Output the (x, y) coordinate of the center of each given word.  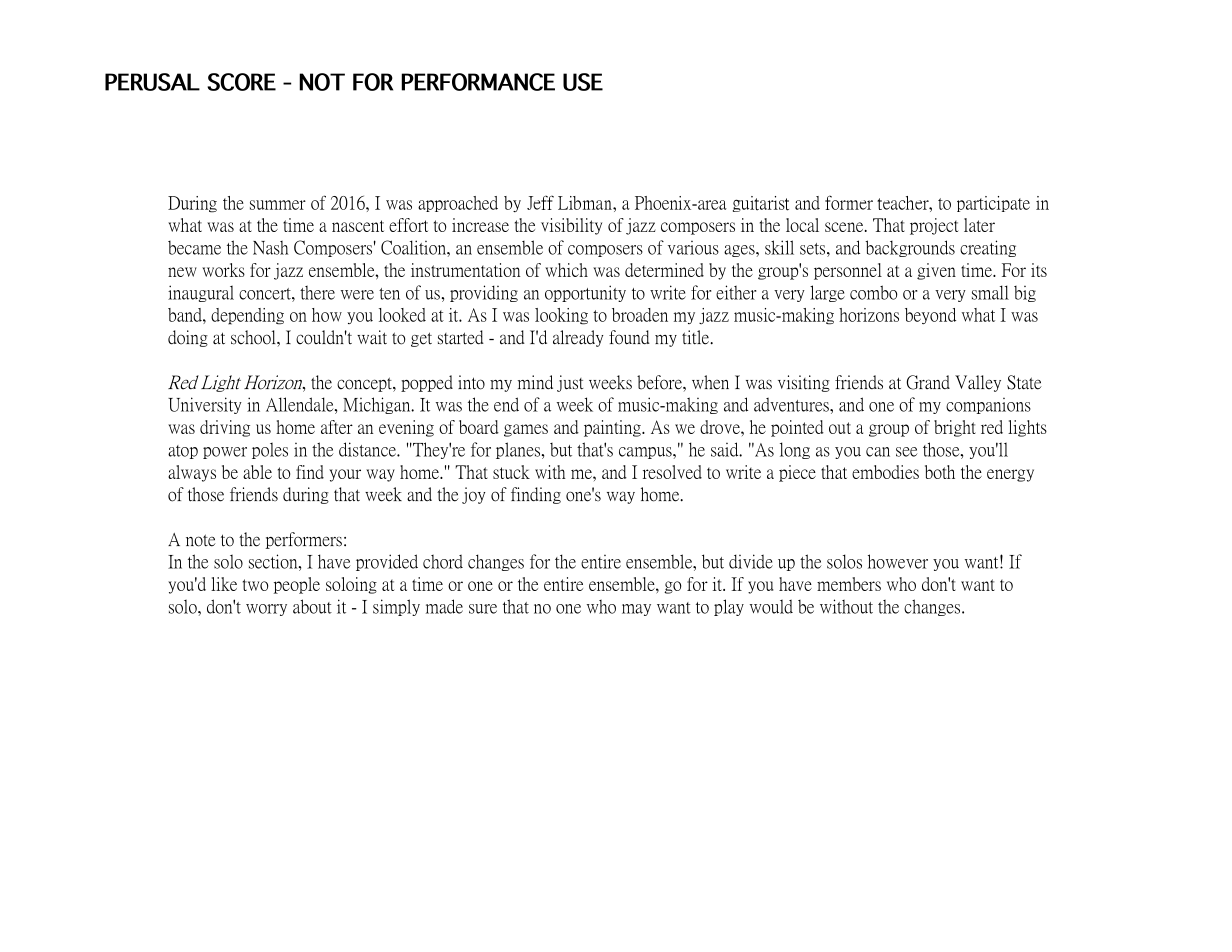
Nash (270, 251)
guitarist (761, 204)
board (479, 430)
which (567, 273)
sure (483, 610)
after (336, 430)
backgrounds (911, 251)
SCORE (241, 82)
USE (583, 82)
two (255, 587)
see (907, 453)
